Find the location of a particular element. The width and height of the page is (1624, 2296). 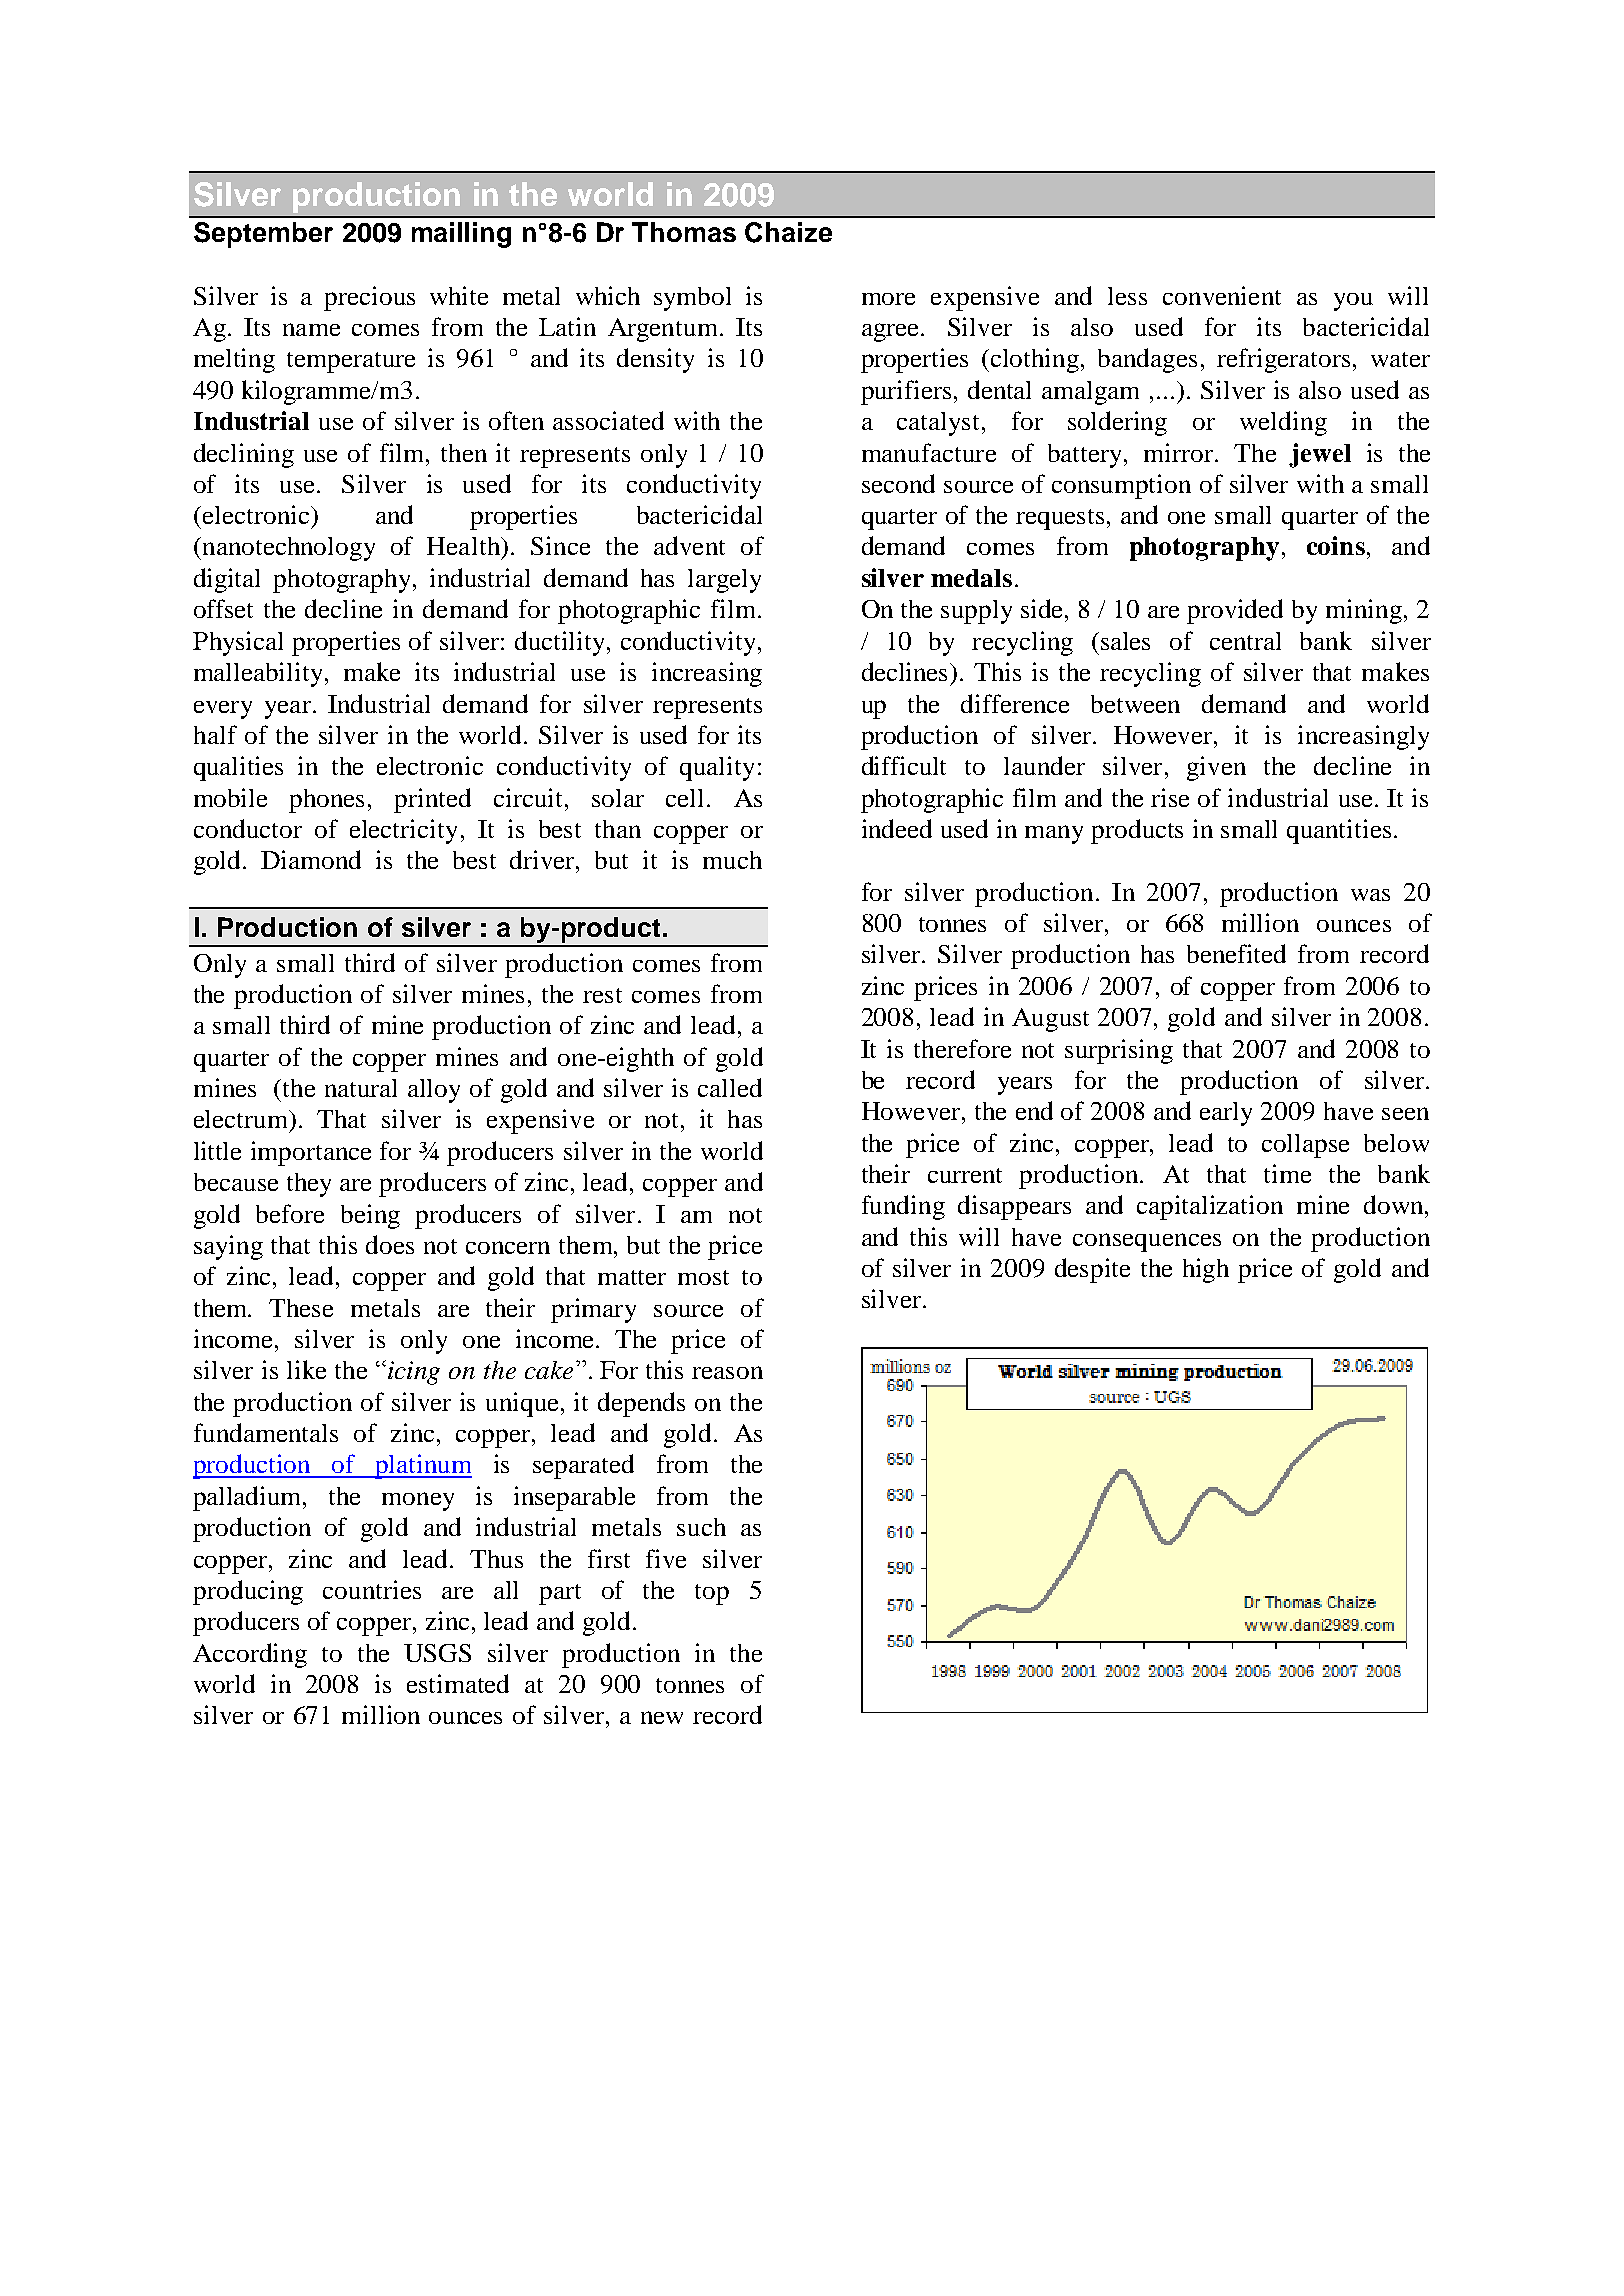

therefore is located at coordinates (962, 1048).
